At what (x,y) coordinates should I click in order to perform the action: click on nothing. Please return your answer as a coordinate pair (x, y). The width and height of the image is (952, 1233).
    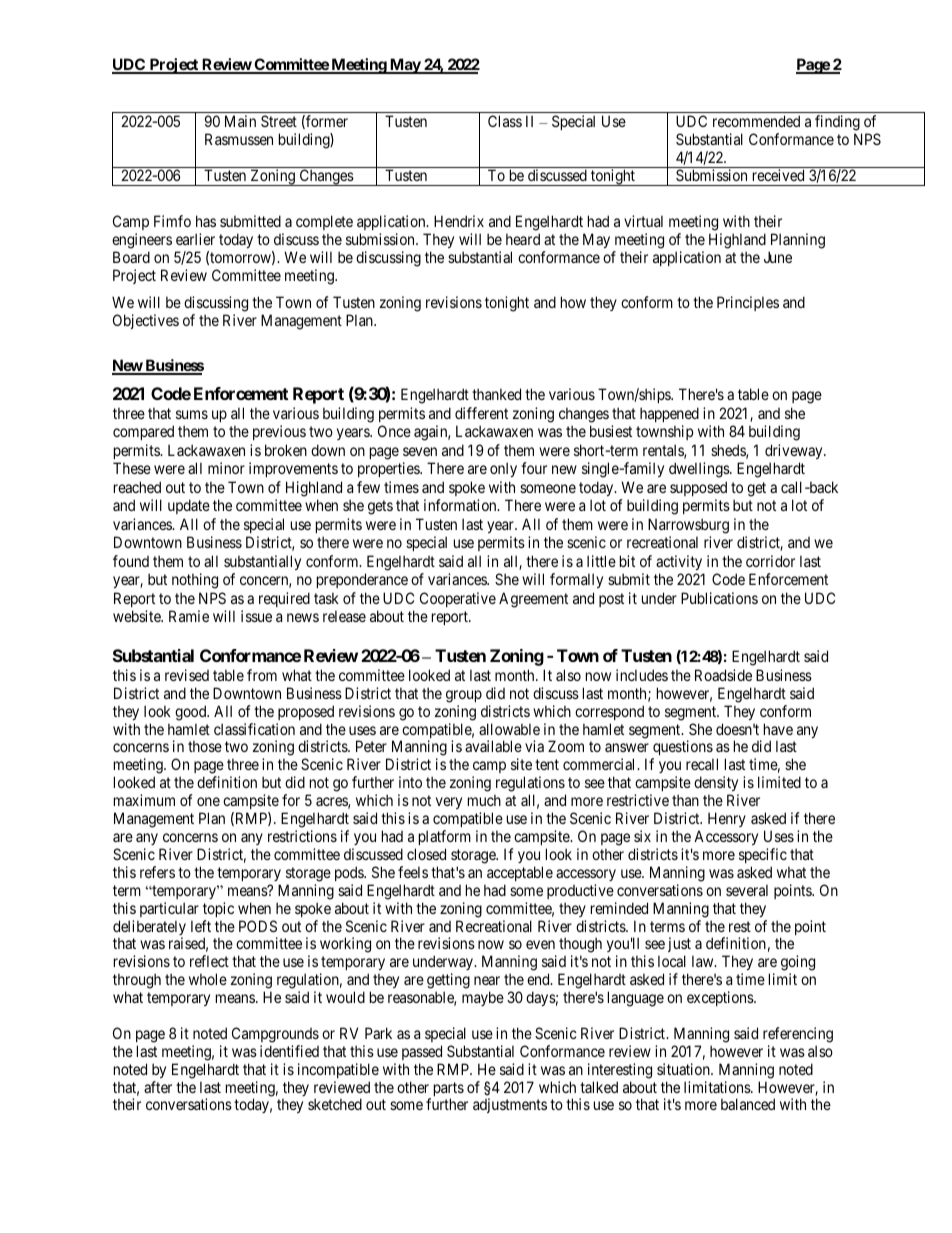
    Looking at the image, I should click on (195, 581).
